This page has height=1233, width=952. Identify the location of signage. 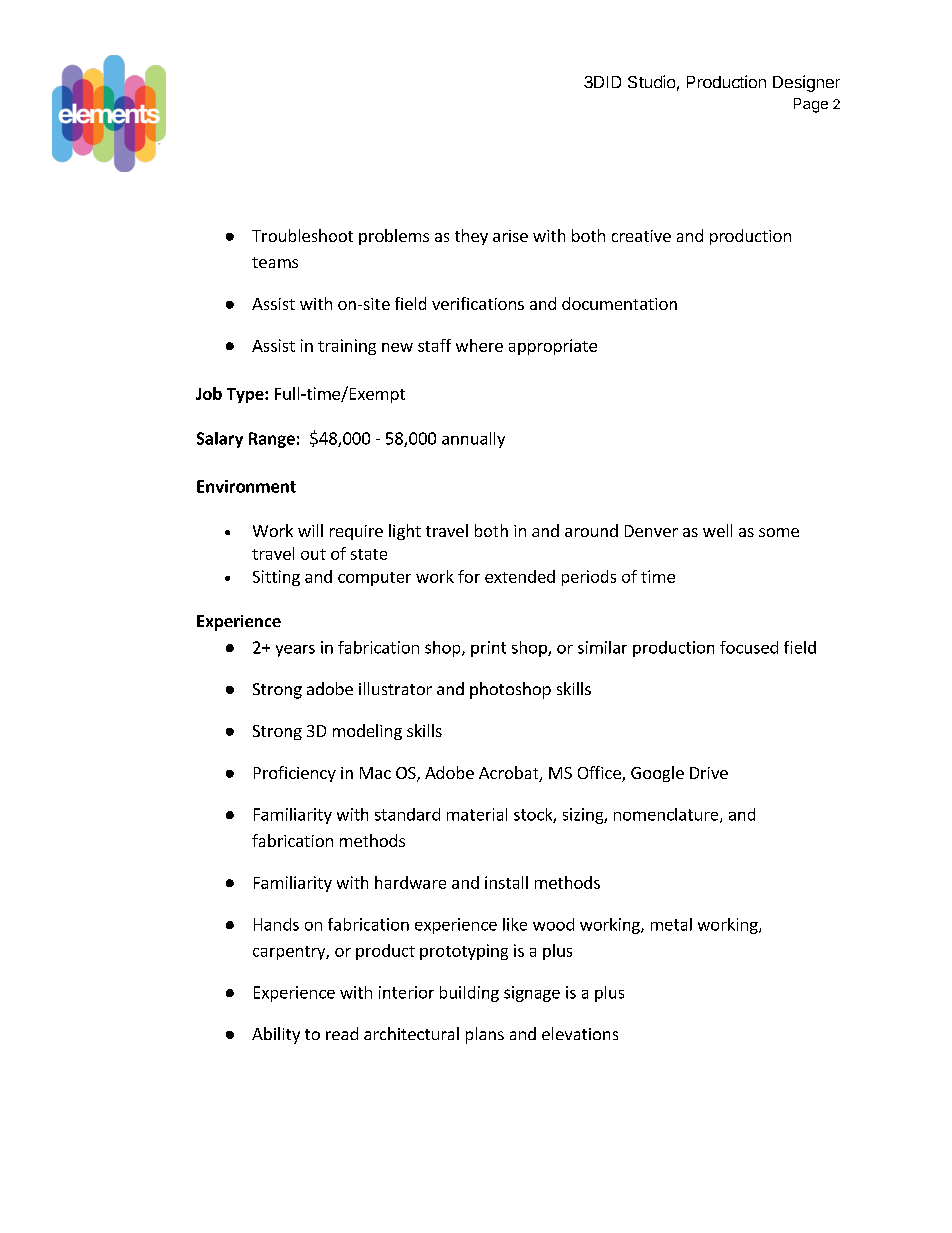
(532, 994).
